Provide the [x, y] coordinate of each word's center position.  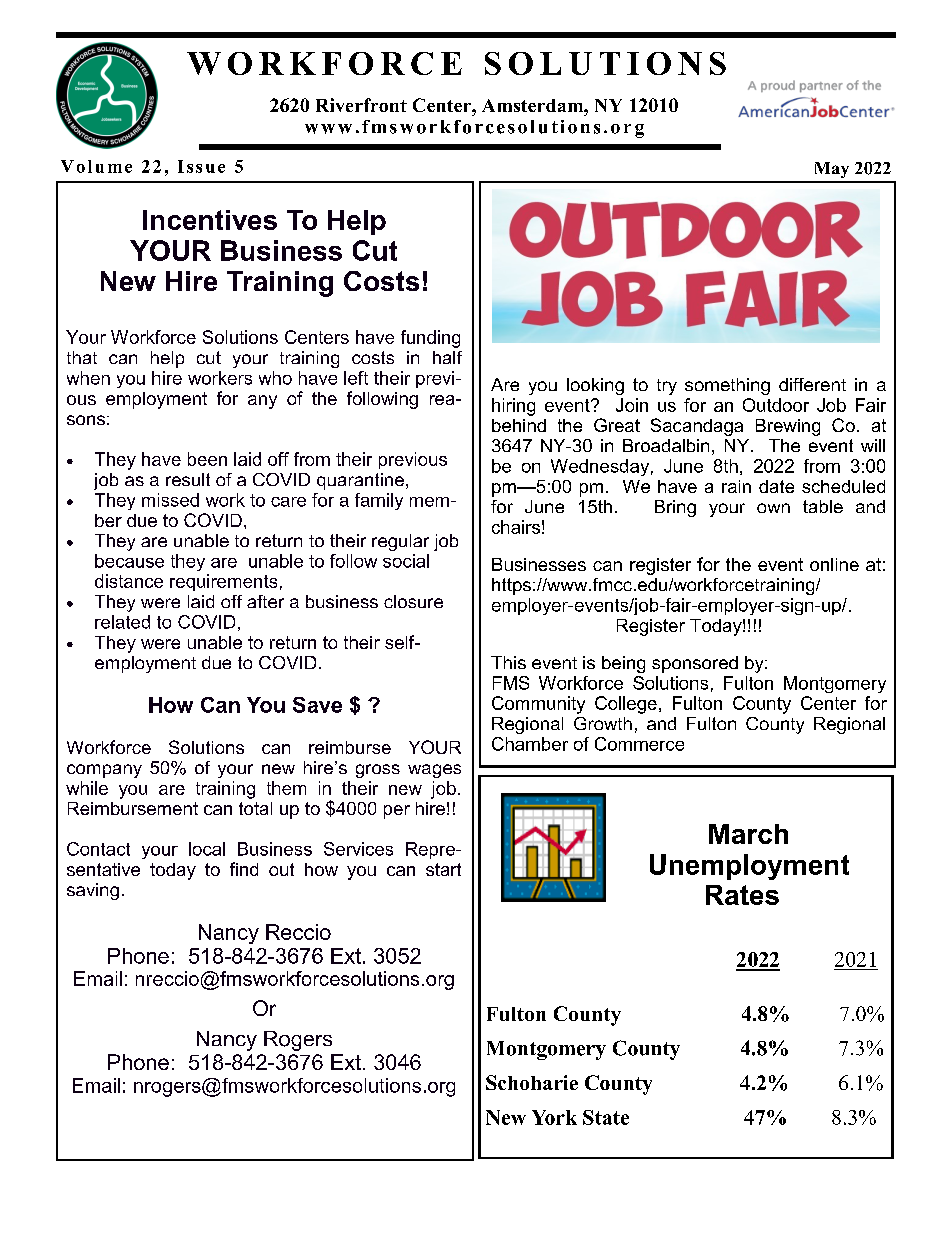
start [443, 869]
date [776, 486]
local [207, 849]
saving [93, 891]
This [508, 662]
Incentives [210, 220]
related [122, 622]
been [207, 459]
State [606, 1117]
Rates [742, 895]
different [812, 384]
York [554, 1117]
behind [519, 425]
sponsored [695, 664]
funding [430, 339]
